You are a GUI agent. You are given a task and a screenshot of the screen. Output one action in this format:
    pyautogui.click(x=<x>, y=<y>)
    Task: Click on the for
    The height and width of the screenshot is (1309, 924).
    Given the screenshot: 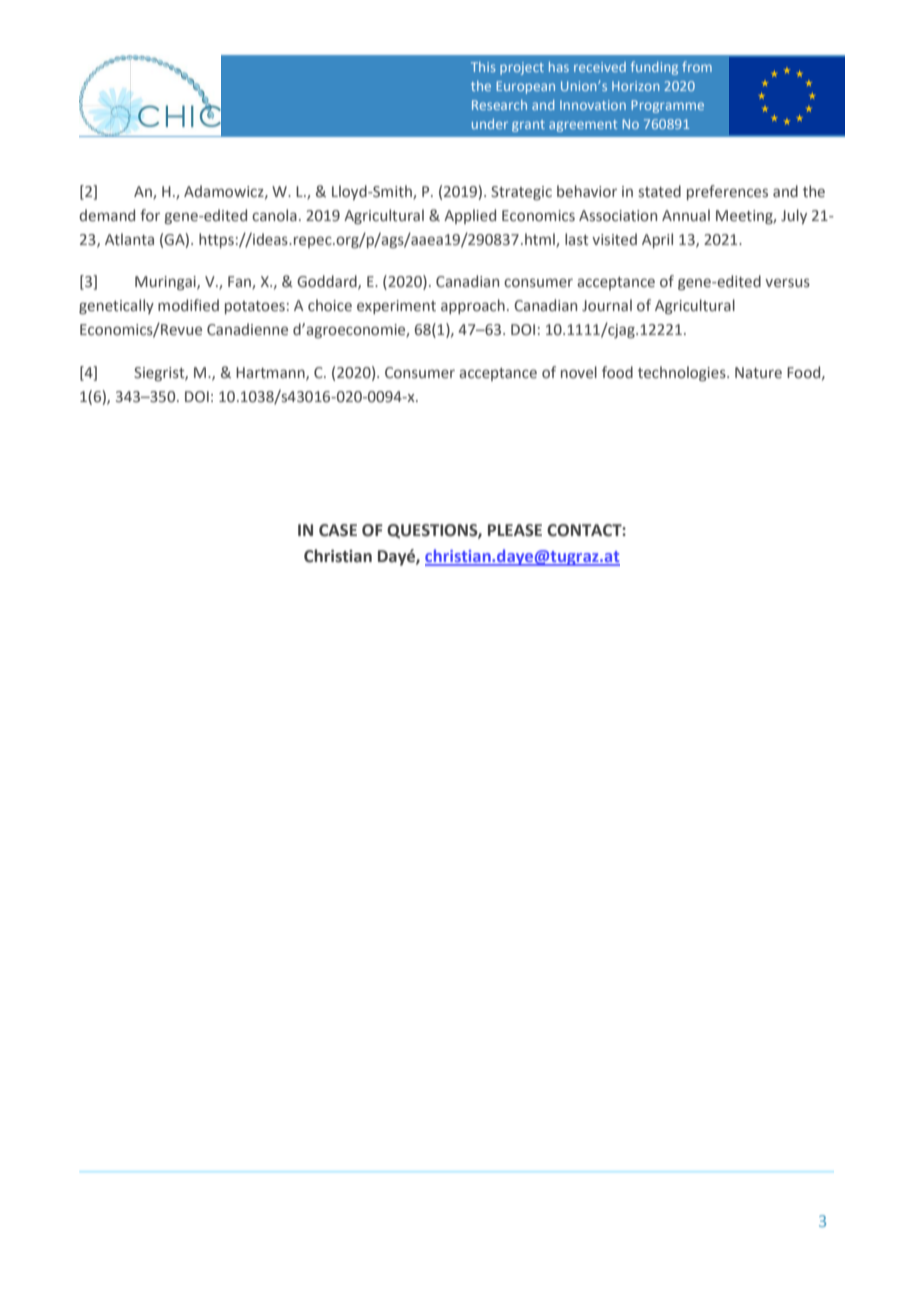 What is the action you would take?
    pyautogui.click(x=150, y=215)
